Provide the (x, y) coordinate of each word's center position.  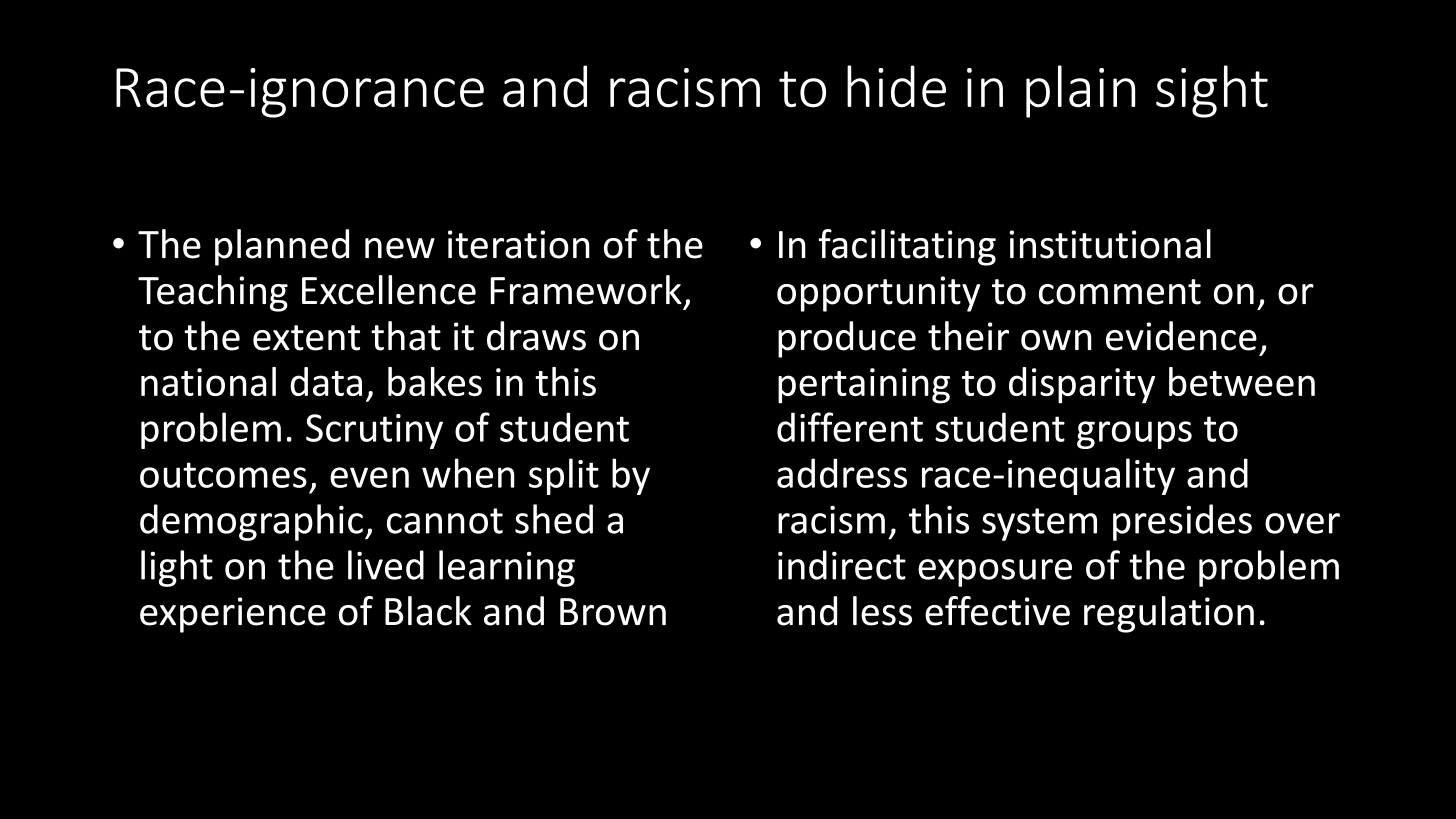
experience (233, 615)
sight (1212, 91)
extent (306, 338)
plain (1080, 91)
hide (896, 86)
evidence (1181, 336)
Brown (613, 612)
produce (847, 339)
